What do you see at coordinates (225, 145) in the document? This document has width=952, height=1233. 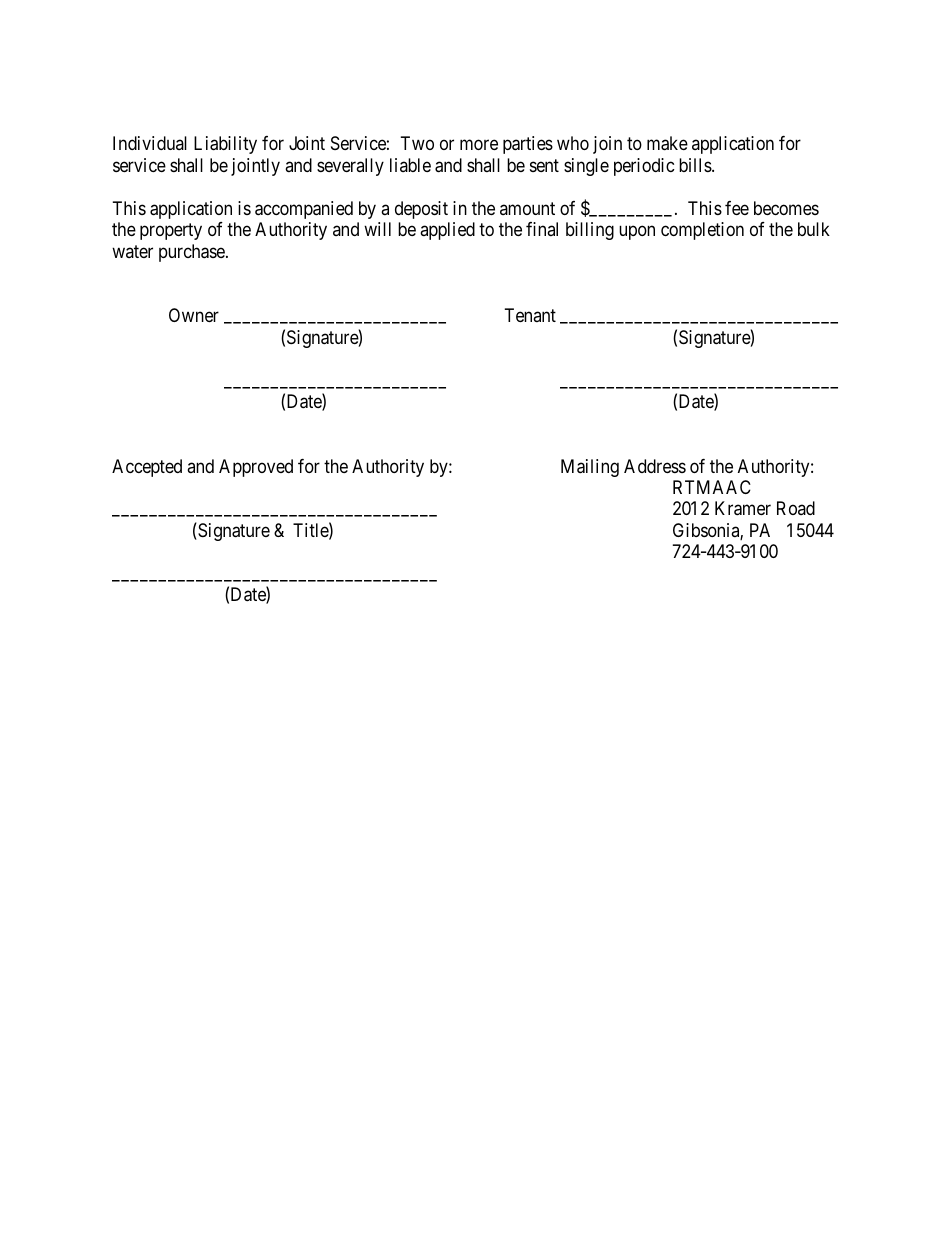 I see `Liability` at bounding box center [225, 145].
